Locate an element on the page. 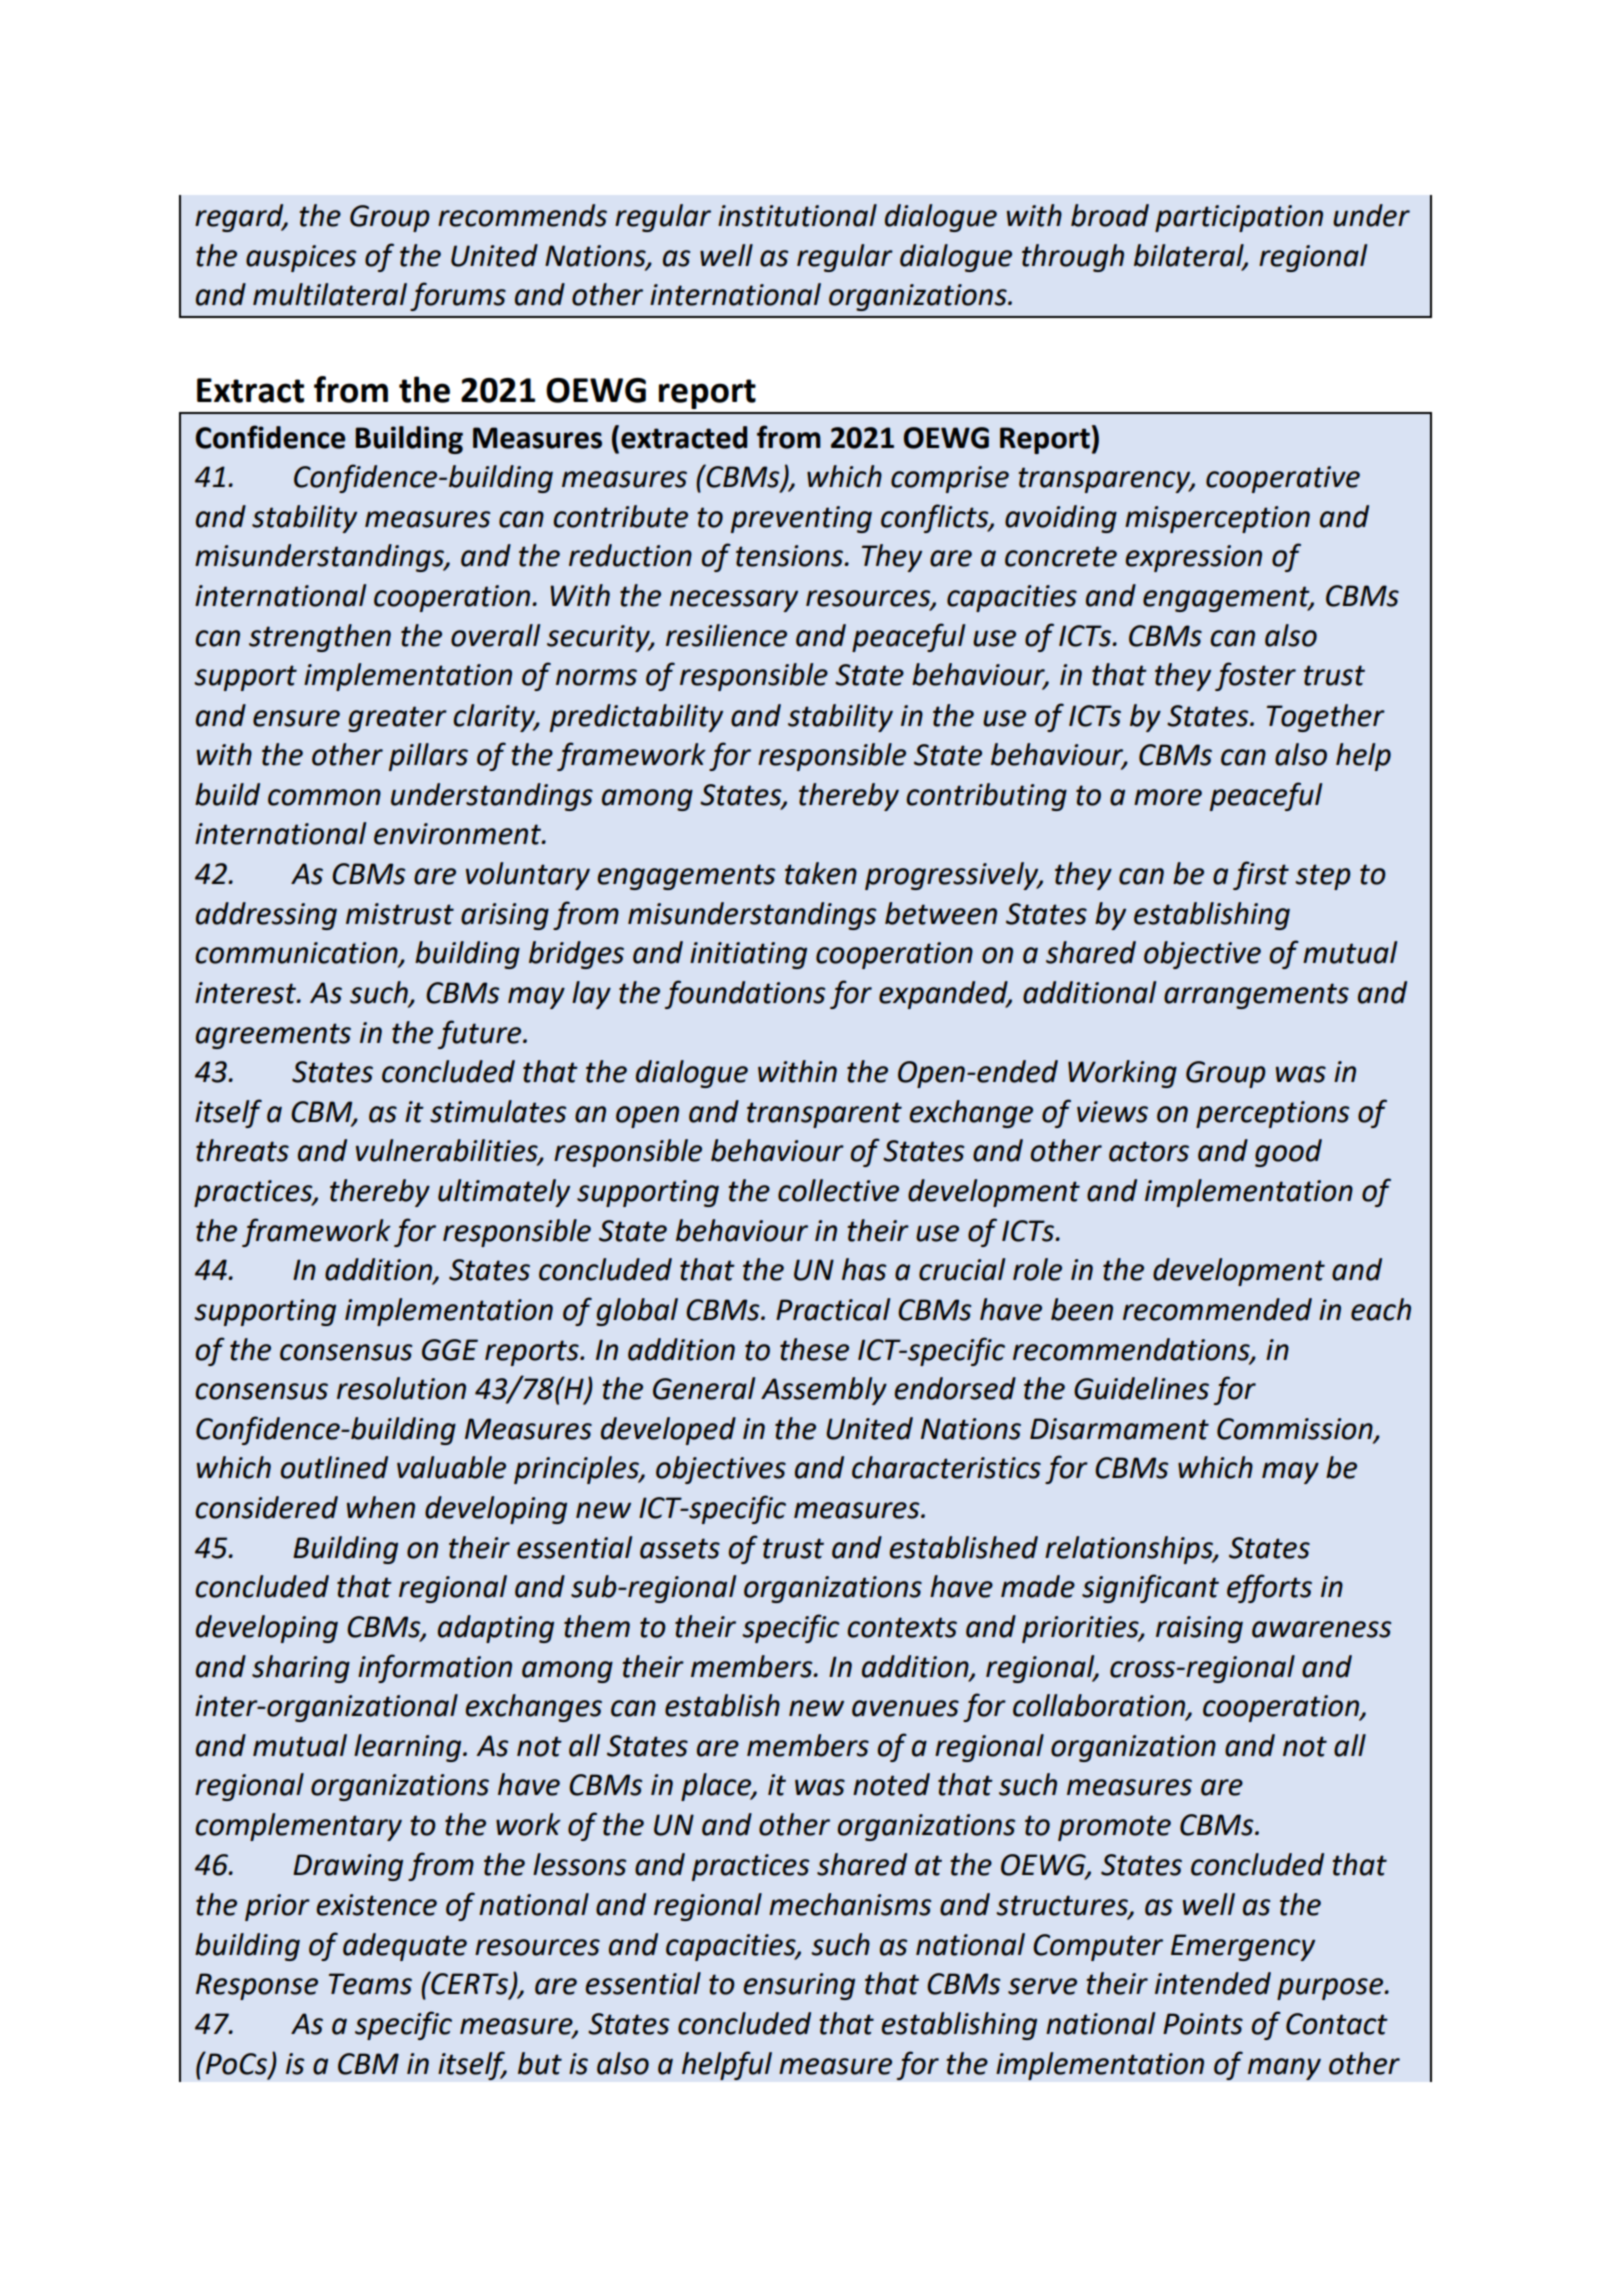  vulnerabilities is located at coordinates (448, 1151).
